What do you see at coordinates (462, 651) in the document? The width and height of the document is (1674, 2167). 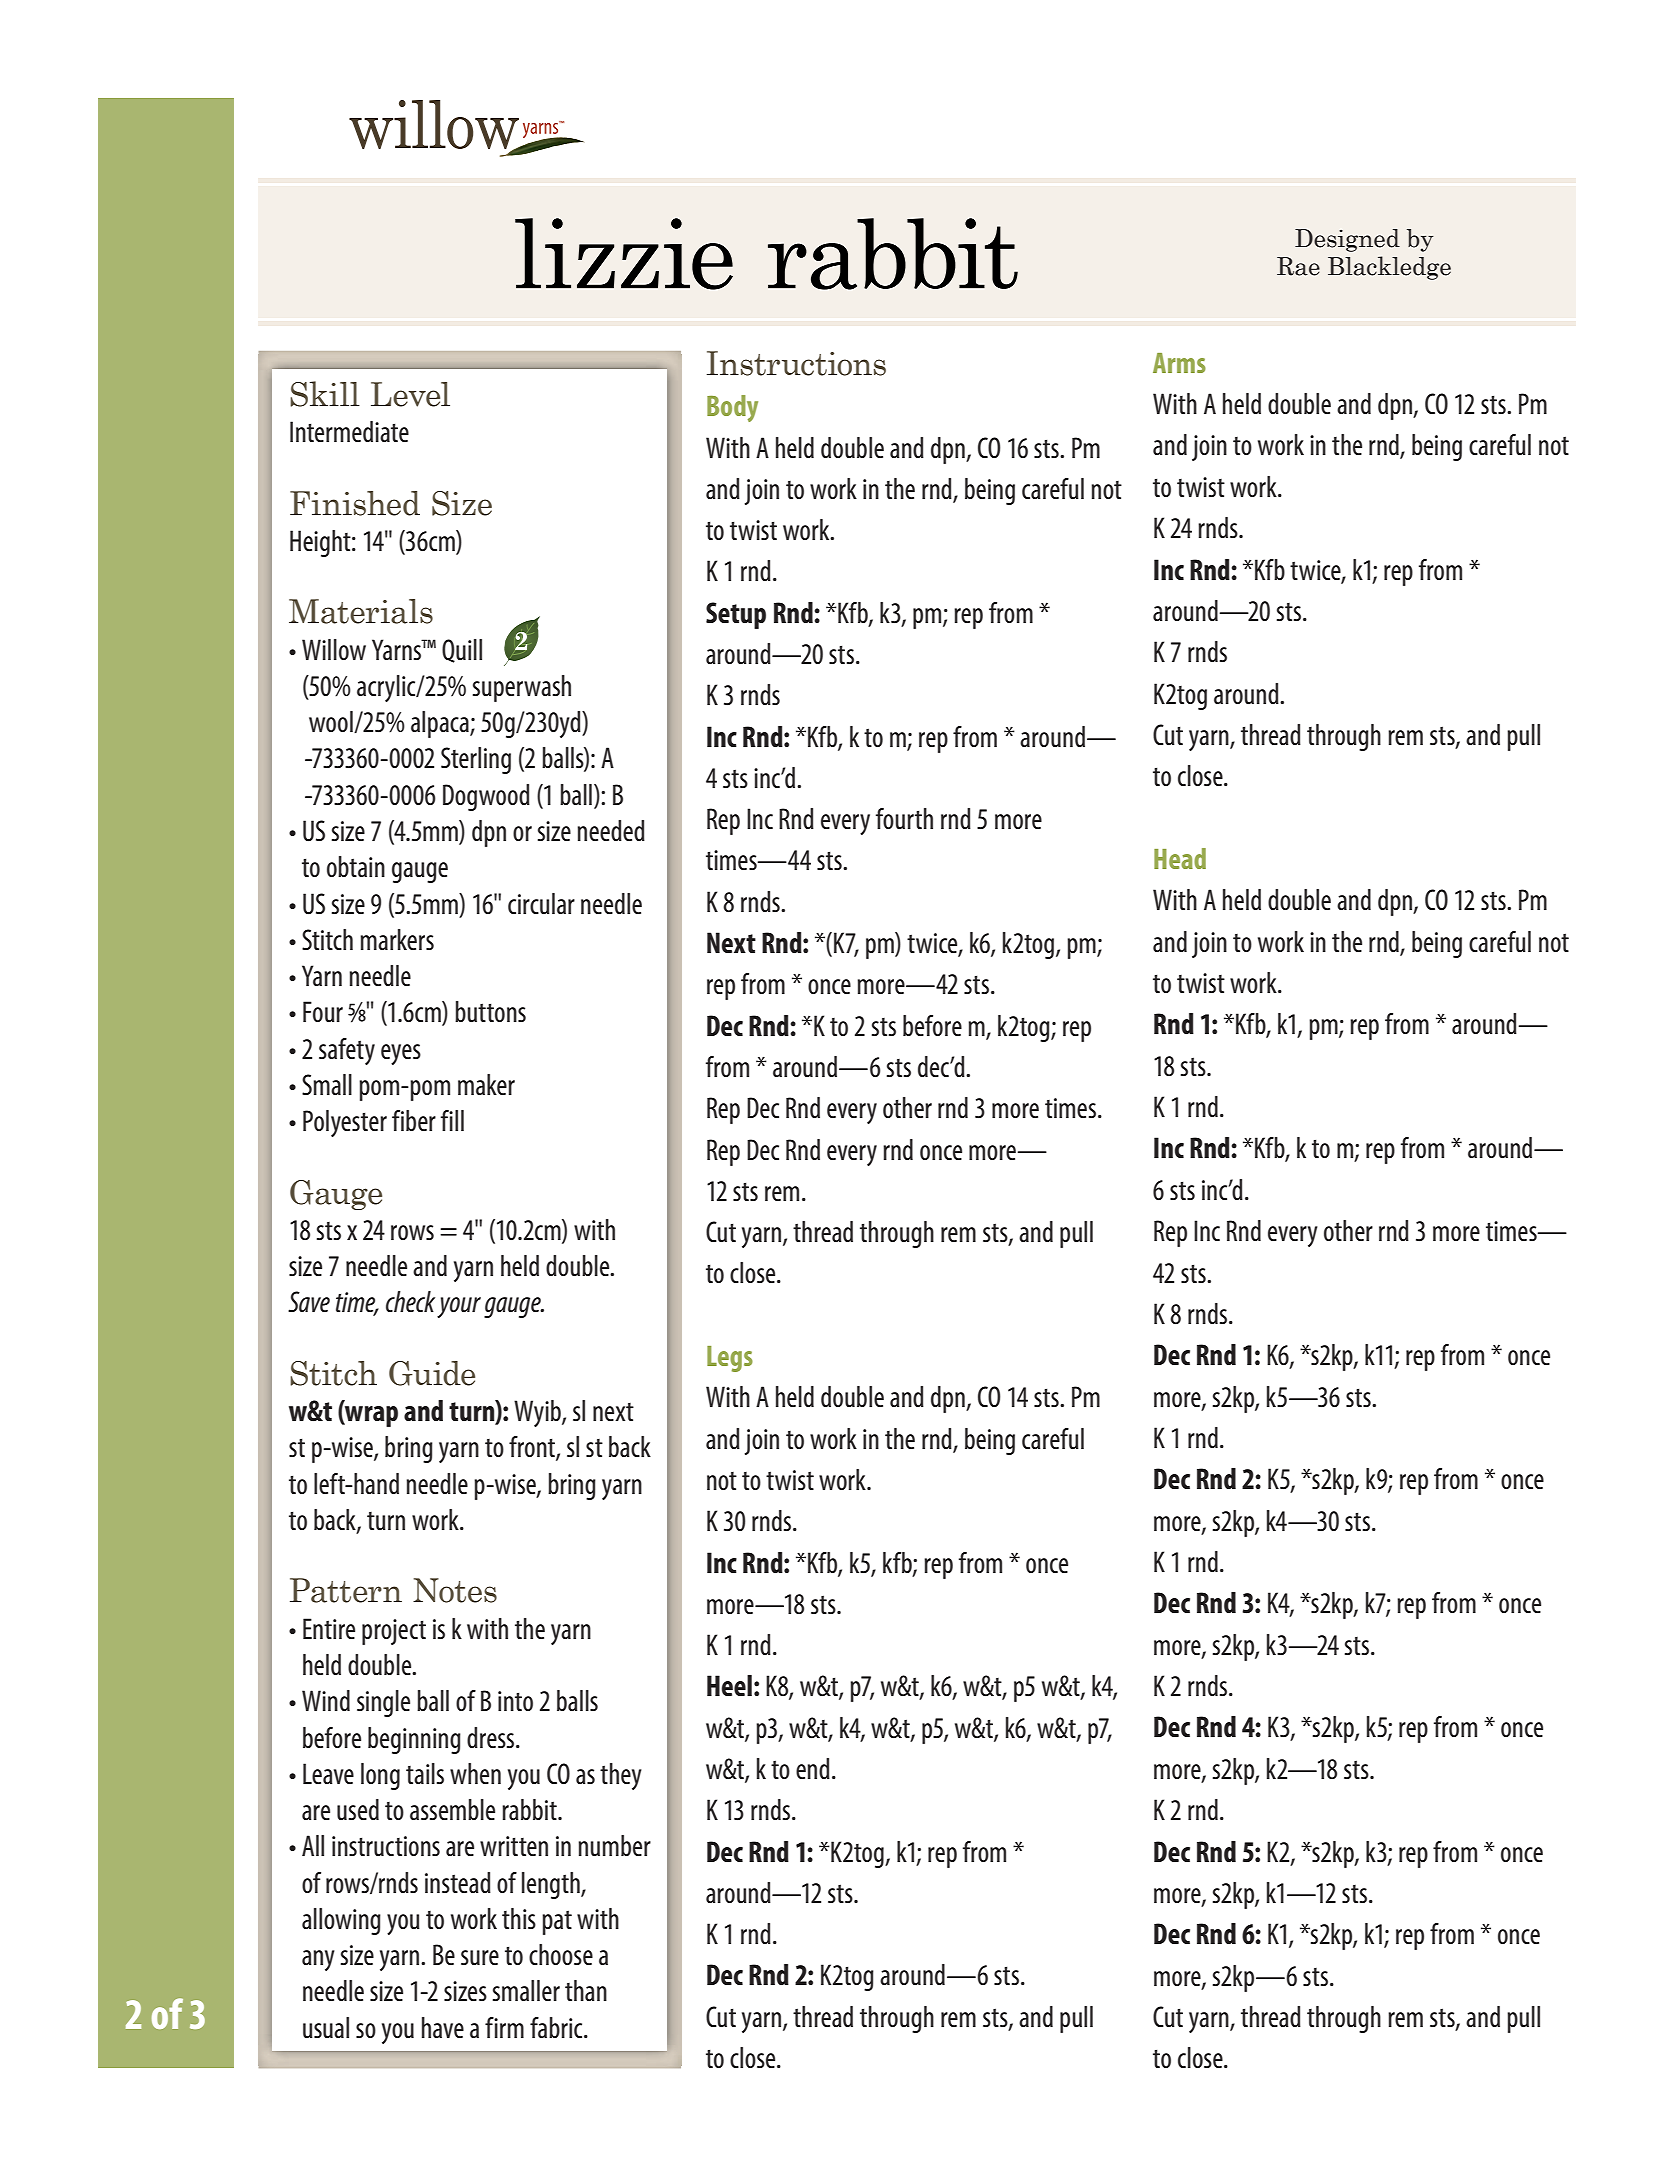 I see `Quill` at bounding box center [462, 651].
